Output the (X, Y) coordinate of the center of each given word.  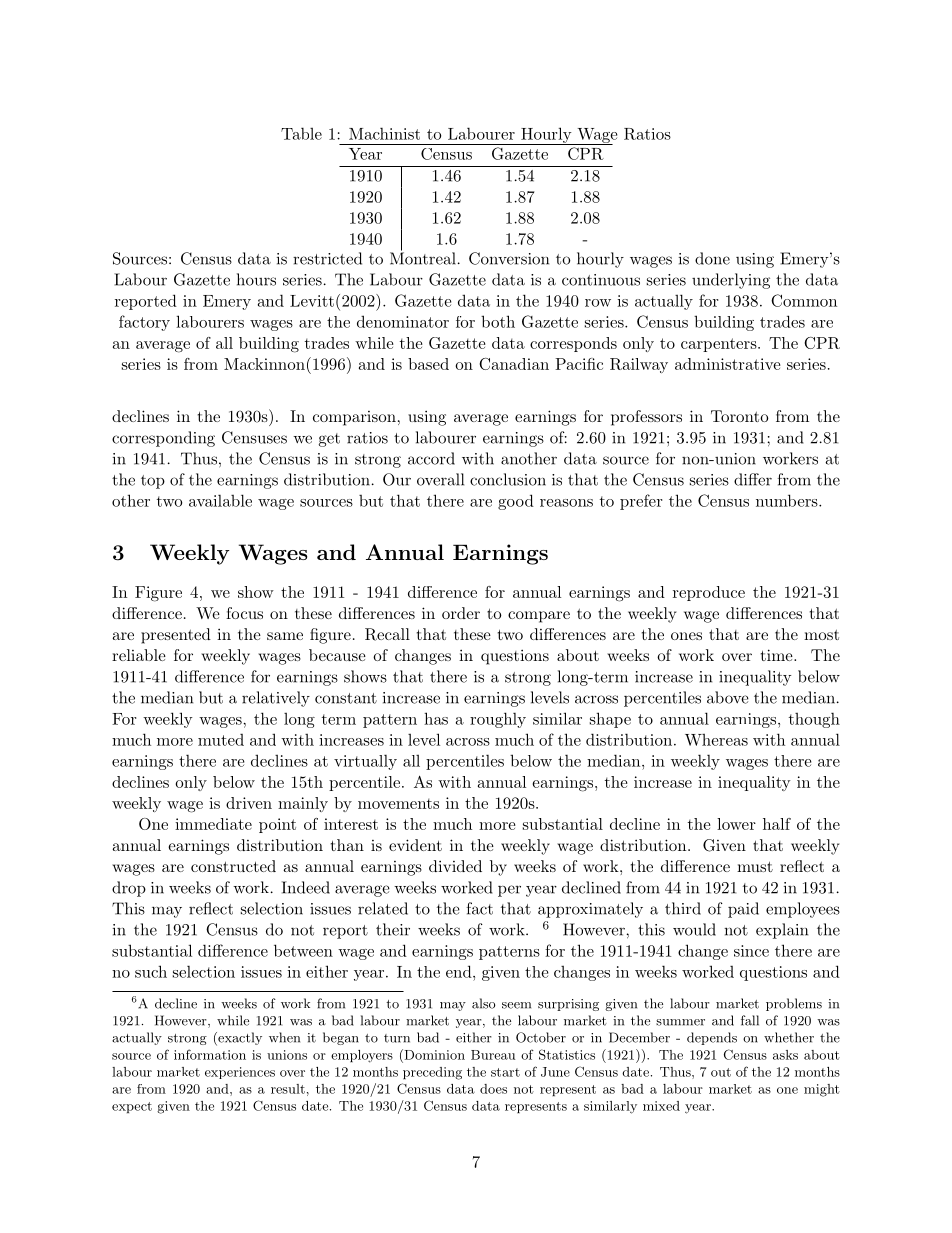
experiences (240, 1073)
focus (244, 613)
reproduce (709, 593)
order (461, 613)
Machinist (384, 133)
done (712, 258)
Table (301, 133)
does (493, 1089)
